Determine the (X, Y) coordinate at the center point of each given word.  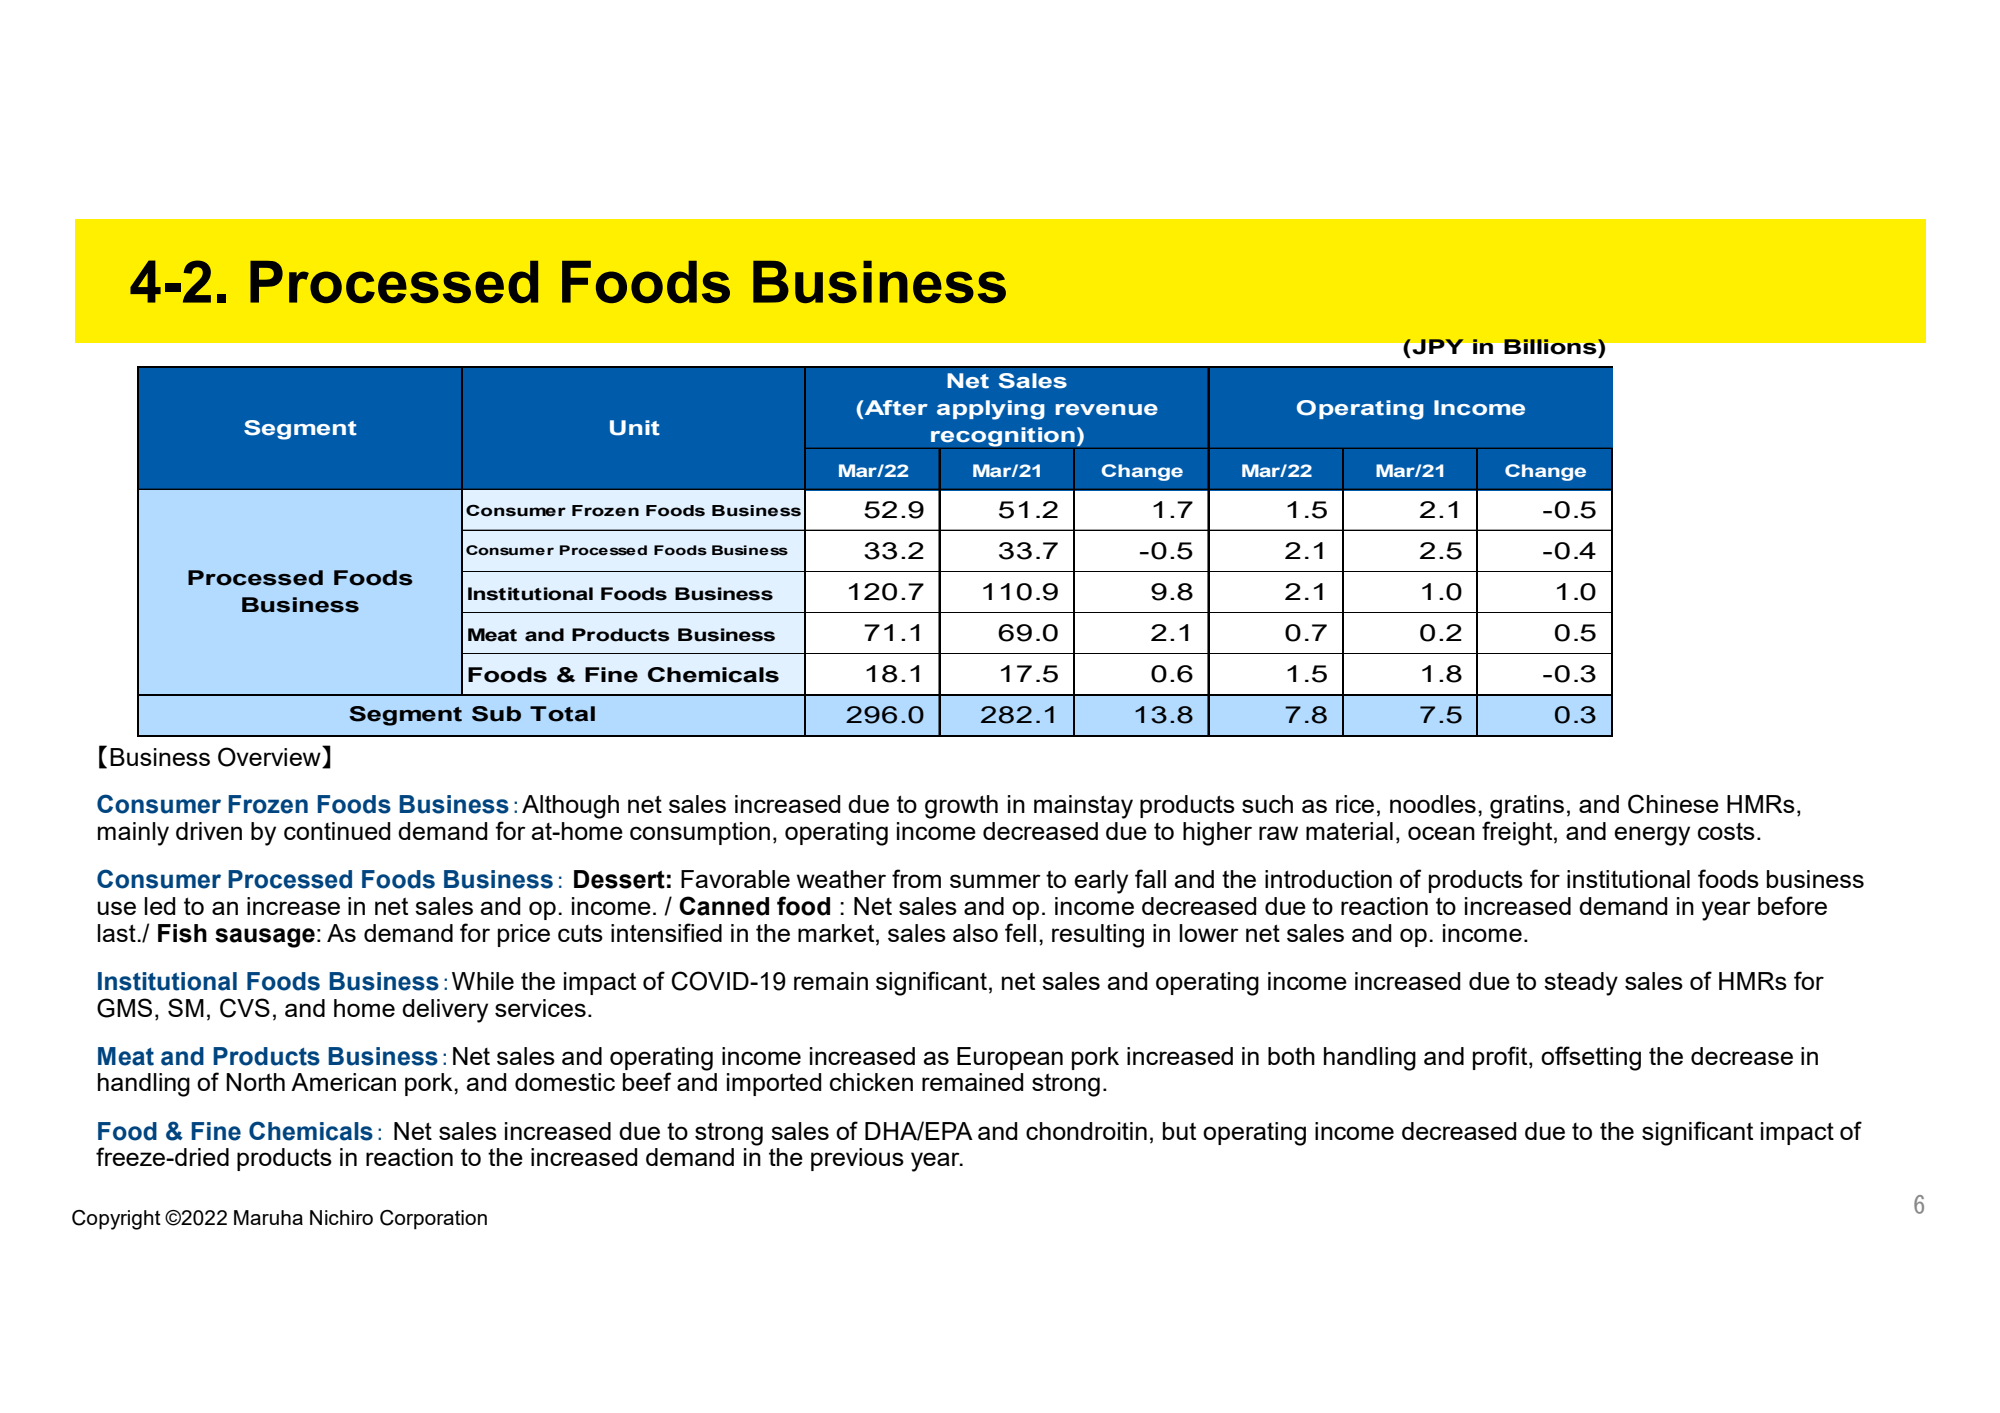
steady (1581, 984)
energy (1652, 836)
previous (857, 1159)
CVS (245, 1008)
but (1179, 1131)
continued (337, 831)
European (1010, 1058)
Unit (635, 428)
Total (562, 714)
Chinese (1673, 804)
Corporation (433, 1220)
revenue (1107, 410)
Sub (496, 714)
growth (961, 807)
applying (991, 410)
